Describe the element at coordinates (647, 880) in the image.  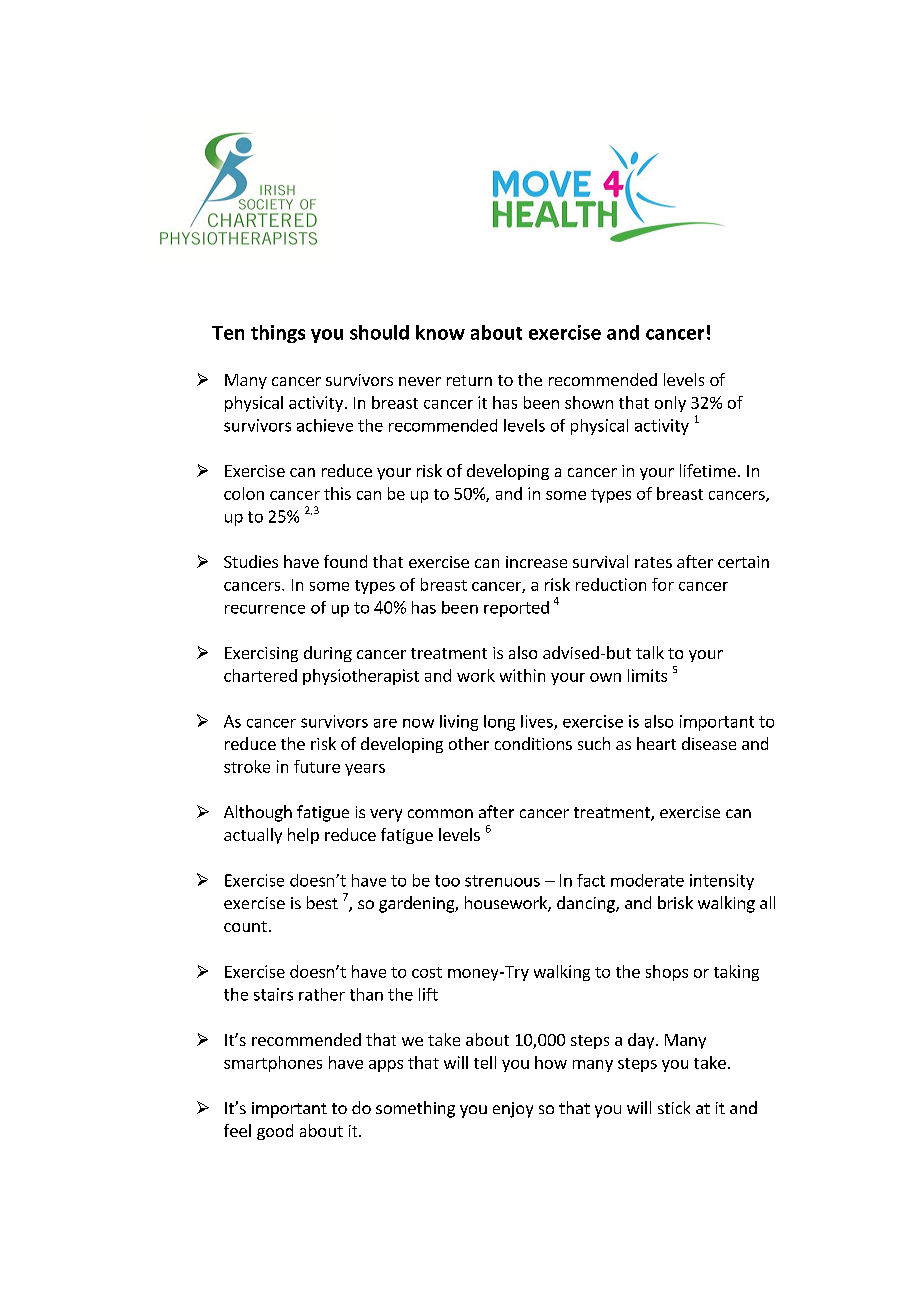
I see `moderate` at that location.
